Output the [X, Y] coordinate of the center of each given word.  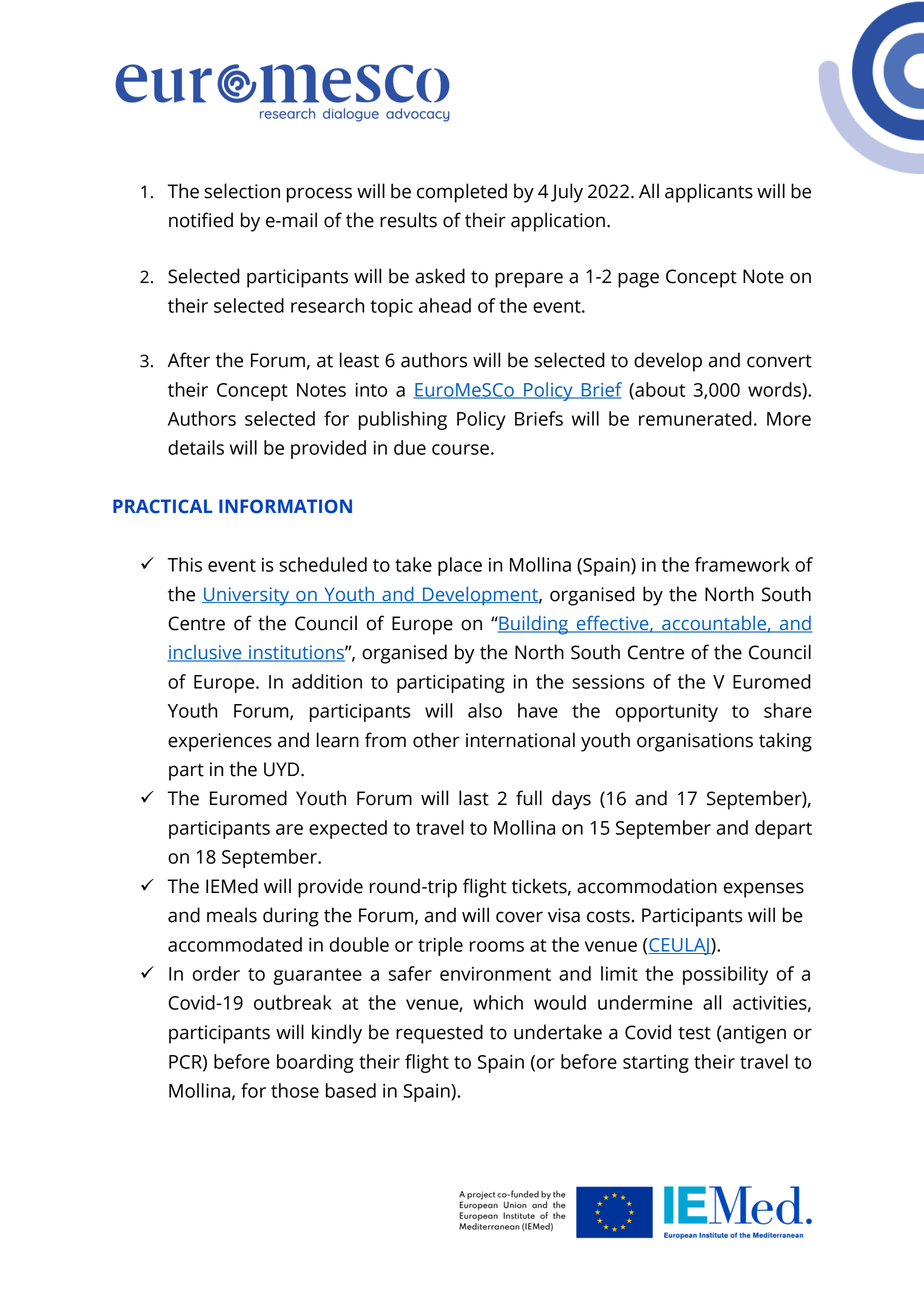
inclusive [206, 653]
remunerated [695, 418]
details [196, 447]
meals [232, 915]
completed [462, 193]
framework [742, 564]
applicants [709, 193]
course [460, 449]
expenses [764, 890]
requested [439, 1034]
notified [201, 220]
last [474, 798]
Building [533, 625]
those [295, 1090]
